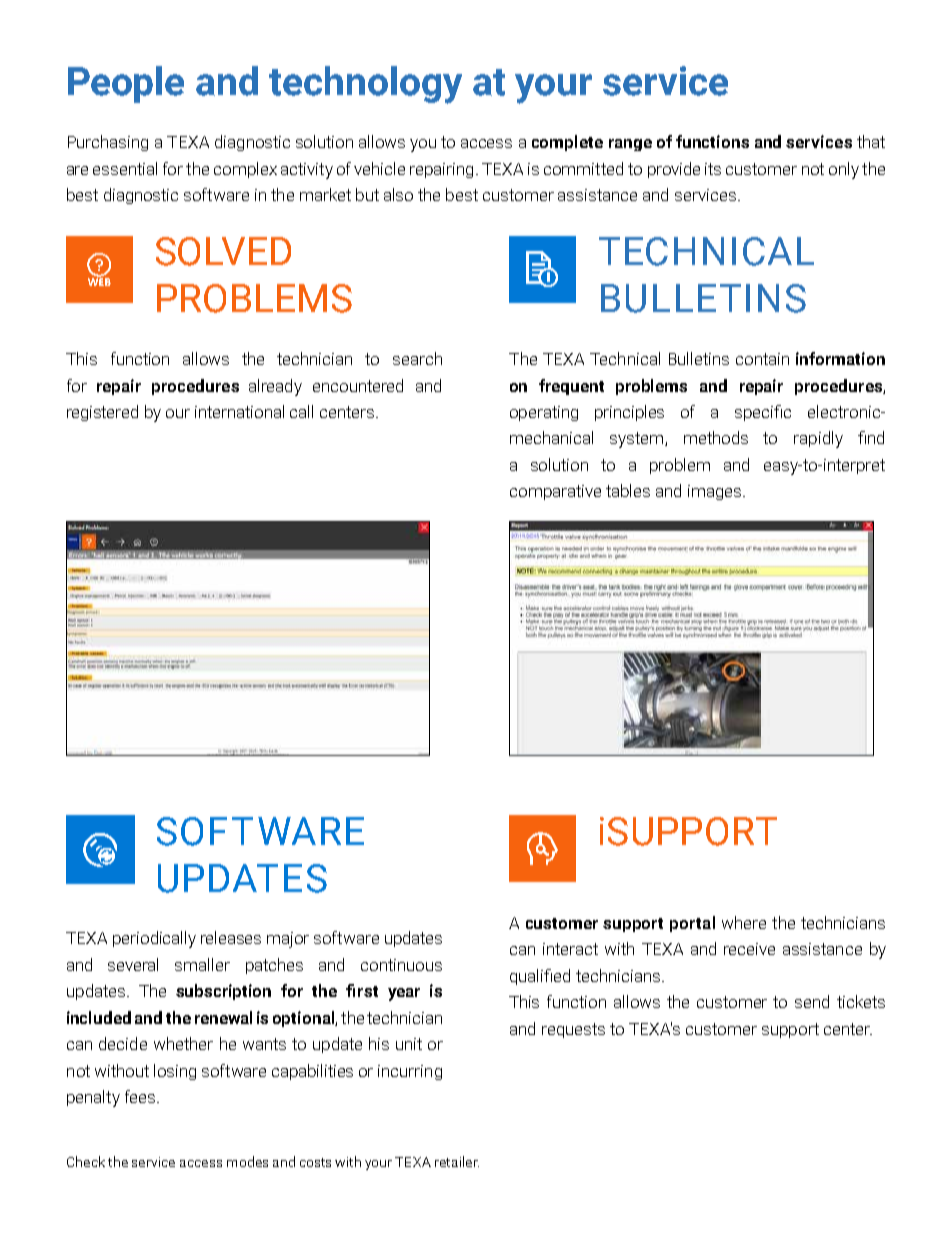 The width and height of the screenshot is (952, 1233). What do you see at coordinates (567, 143) in the screenshot?
I see `complete` at bounding box center [567, 143].
